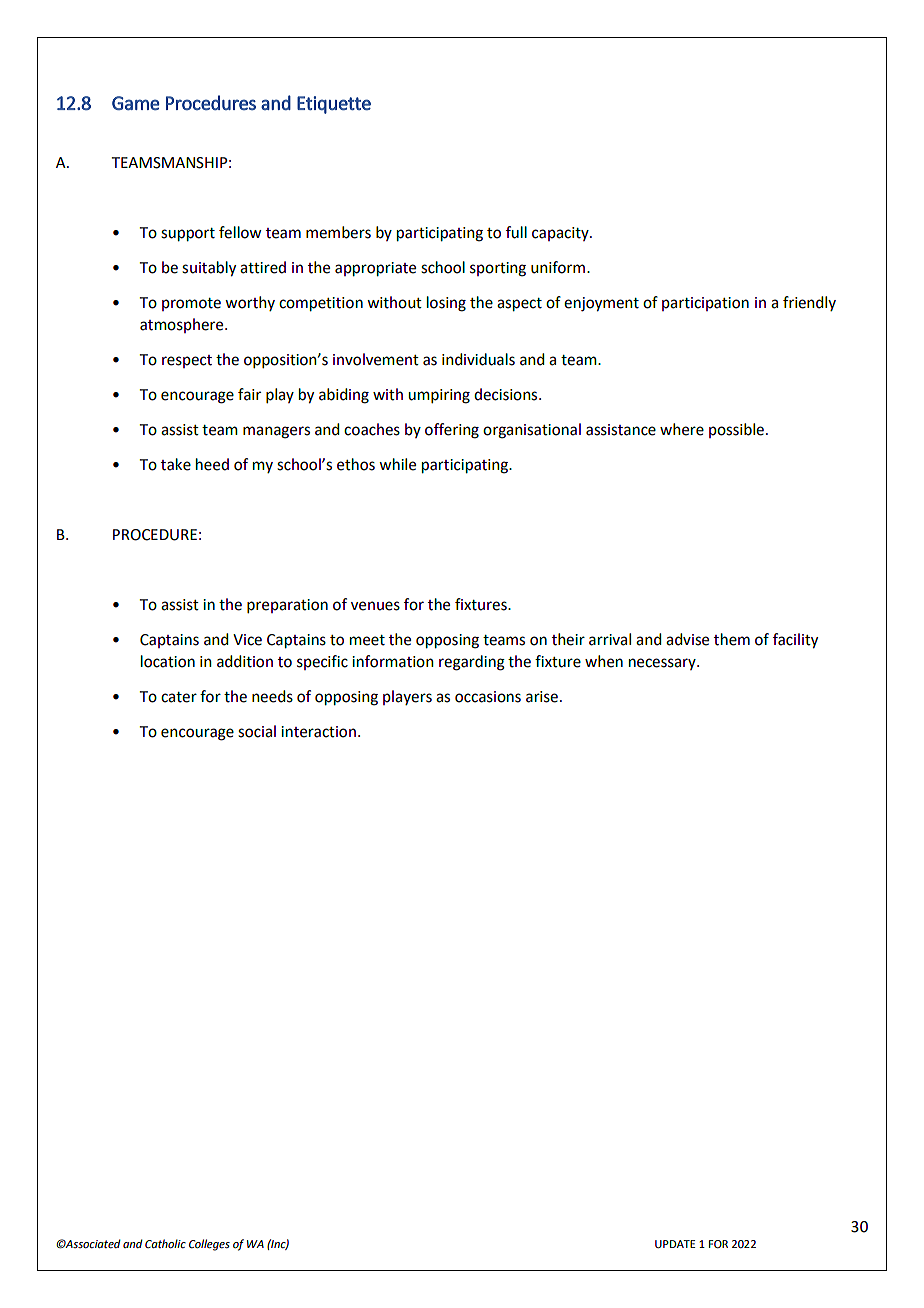  I want to click on Game, so click(136, 103).
